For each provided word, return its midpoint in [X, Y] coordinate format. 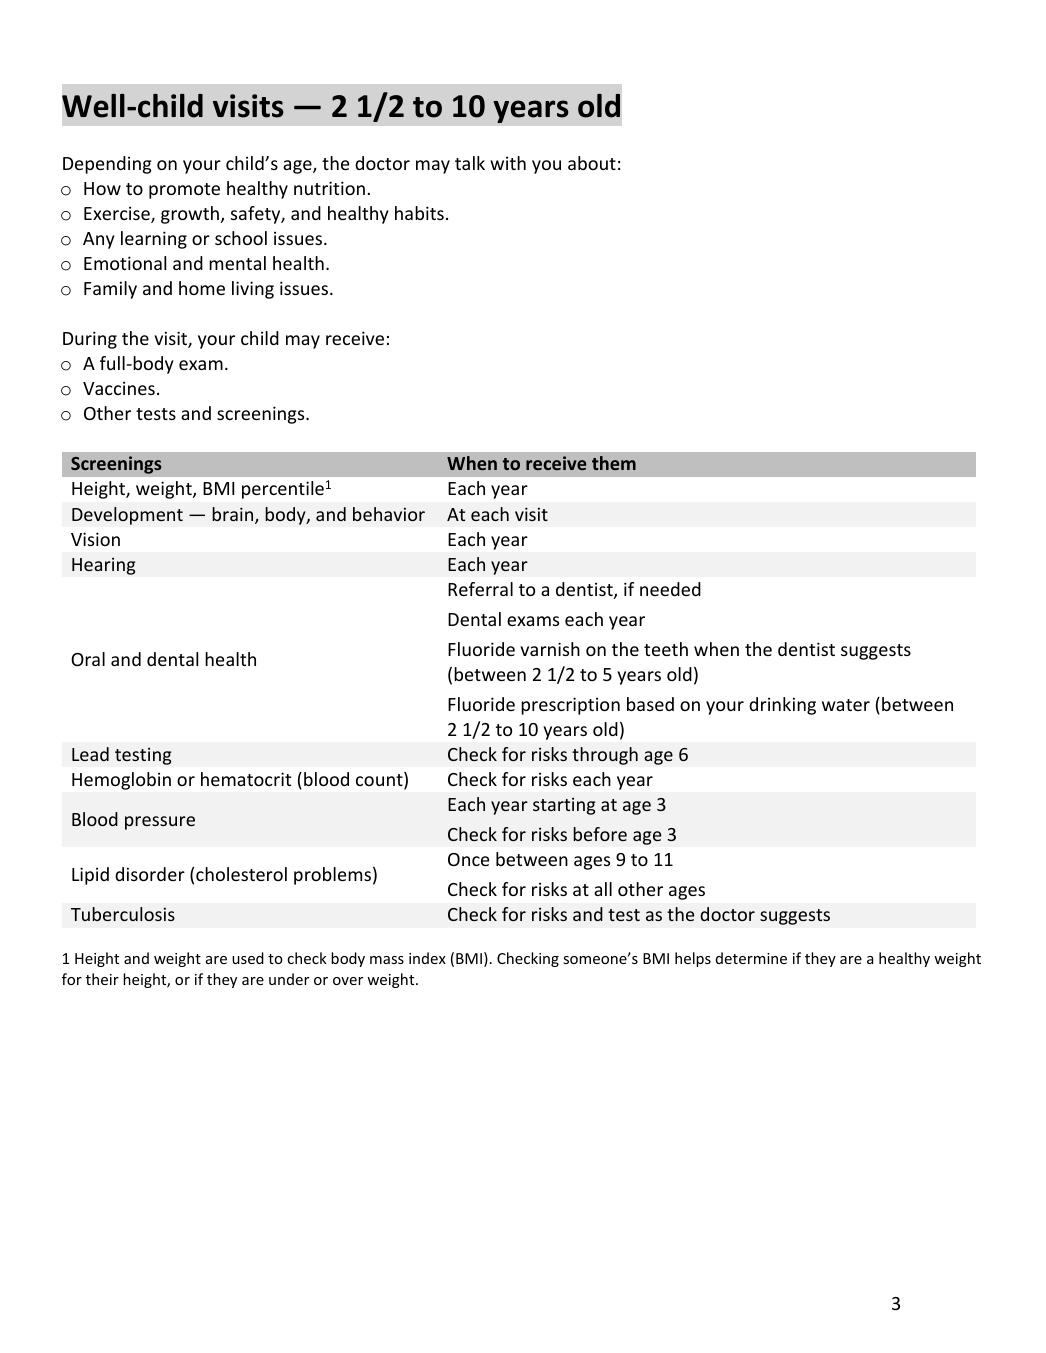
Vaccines [119, 388]
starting [564, 806]
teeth [666, 649]
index [427, 958]
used [248, 958]
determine [751, 958]
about [592, 163]
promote [184, 191]
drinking [782, 706]
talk [470, 163]
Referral [480, 589]
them [614, 463]
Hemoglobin [121, 781]
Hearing [104, 566]
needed [670, 589]
